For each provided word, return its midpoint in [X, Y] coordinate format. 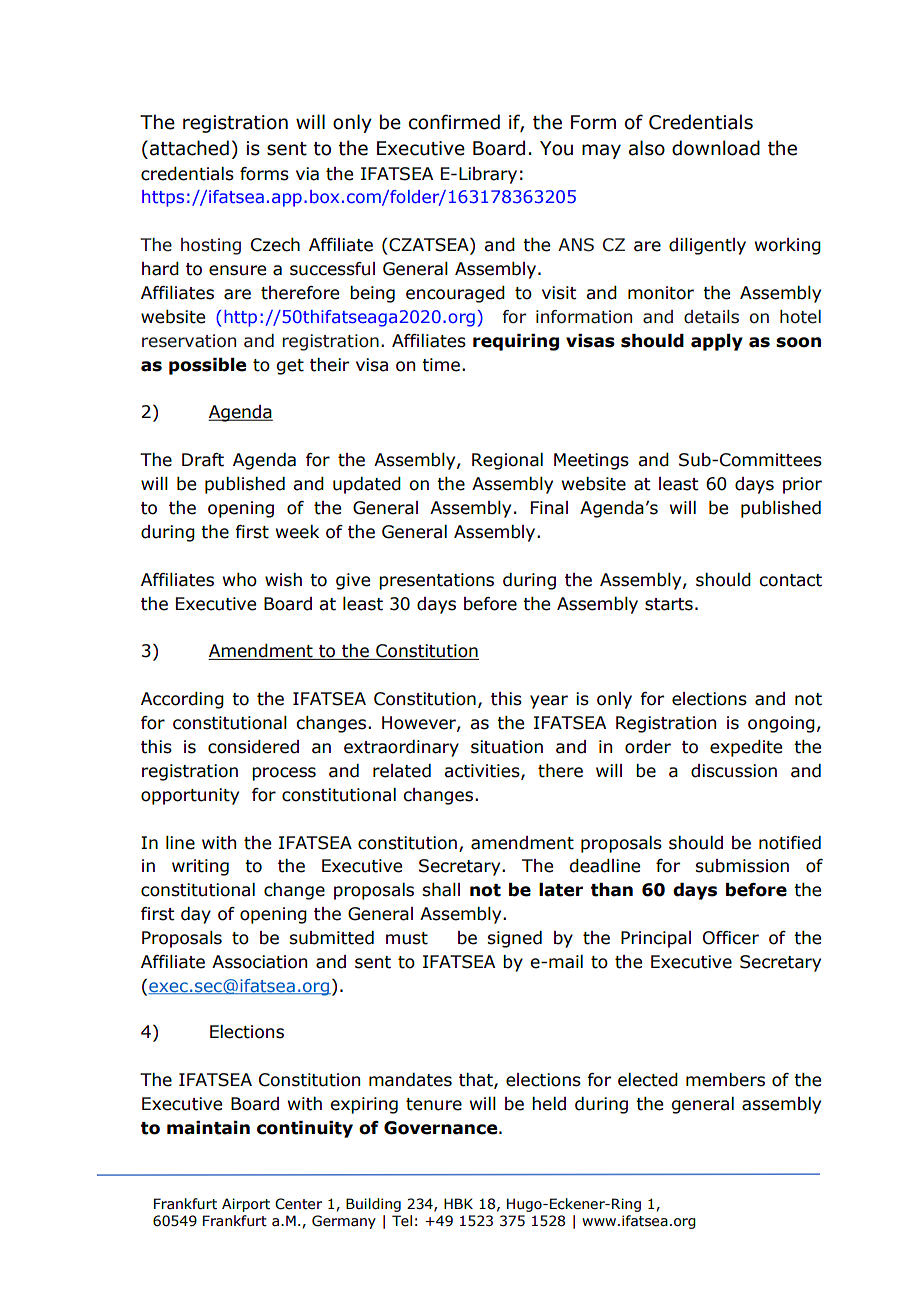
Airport [246, 1205]
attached [189, 148]
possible [207, 366]
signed [514, 939]
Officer [731, 938]
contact [790, 580]
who [240, 580]
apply [717, 342]
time [441, 365]
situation [507, 747]
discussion [734, 771]
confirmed [454, 122]
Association [259, 962]
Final [549, 508]
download [716, 148]
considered [253, 747]
